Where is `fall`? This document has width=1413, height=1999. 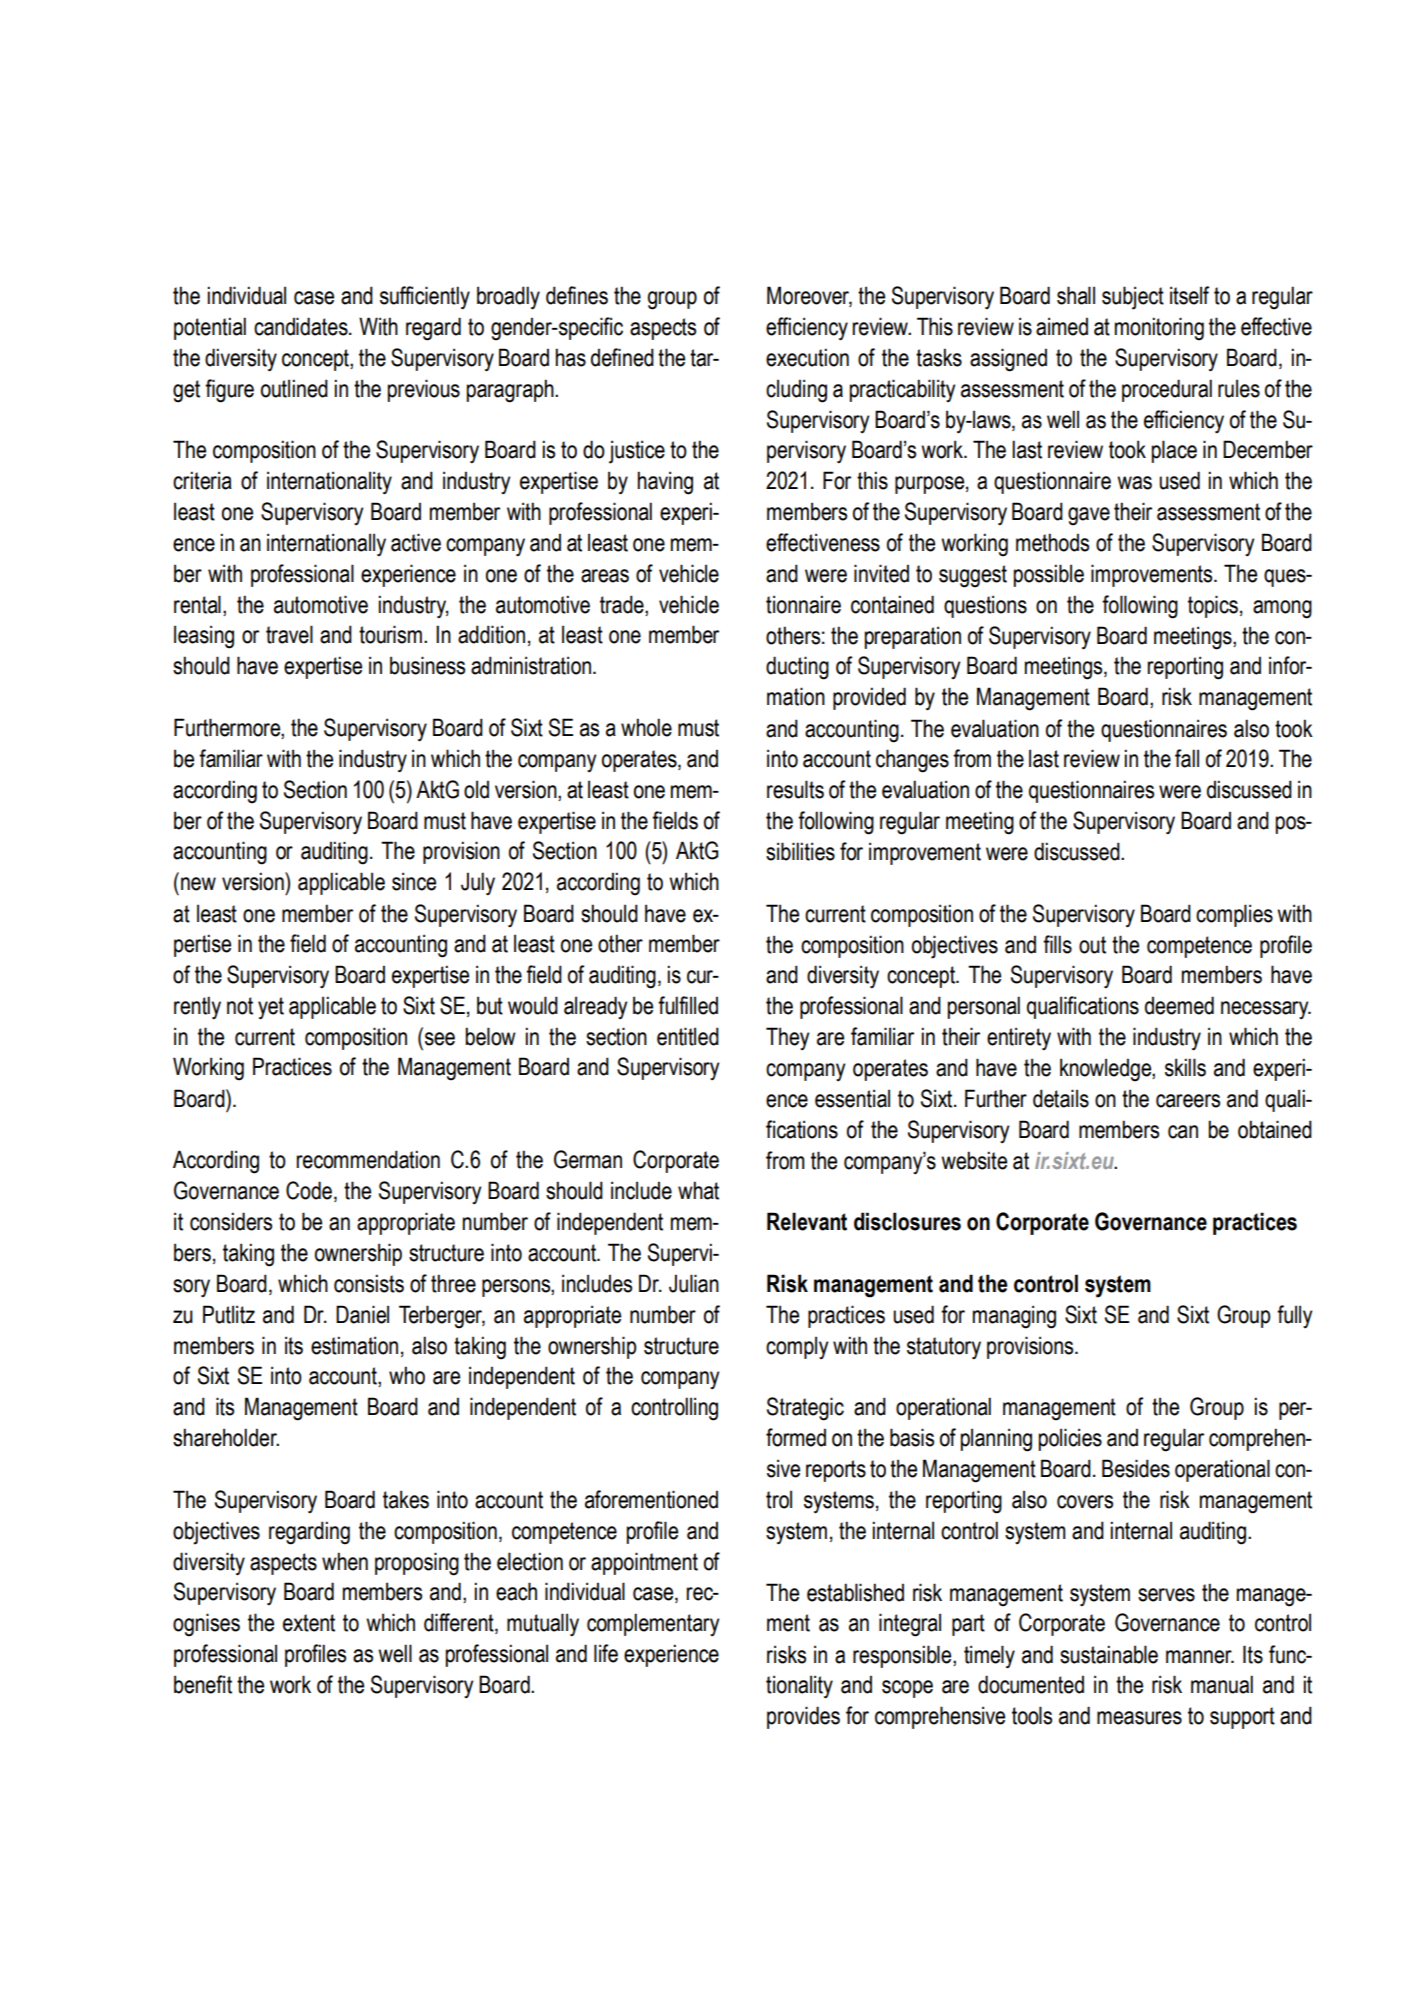
fall is located at coordinates (1187, 758).
